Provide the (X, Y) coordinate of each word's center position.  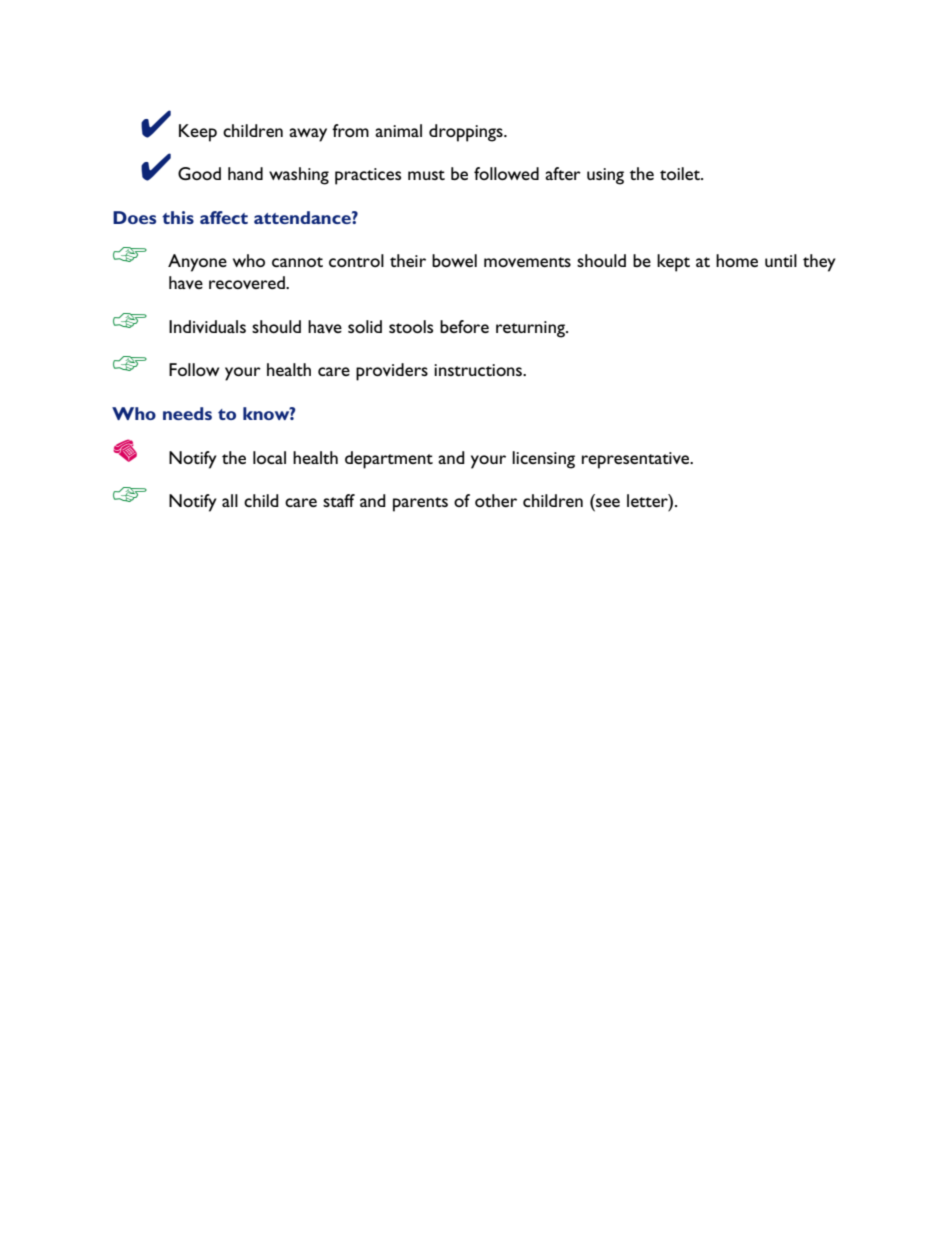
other (496, 500)
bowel (454, 260)
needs (187, 413)
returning (531, 329)
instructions (479, 370)
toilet (681, 173)
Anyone (197, 263)
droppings (467, 133)
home (737, 260)
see (608, 502)
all (230, 500)
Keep (198, 133)
